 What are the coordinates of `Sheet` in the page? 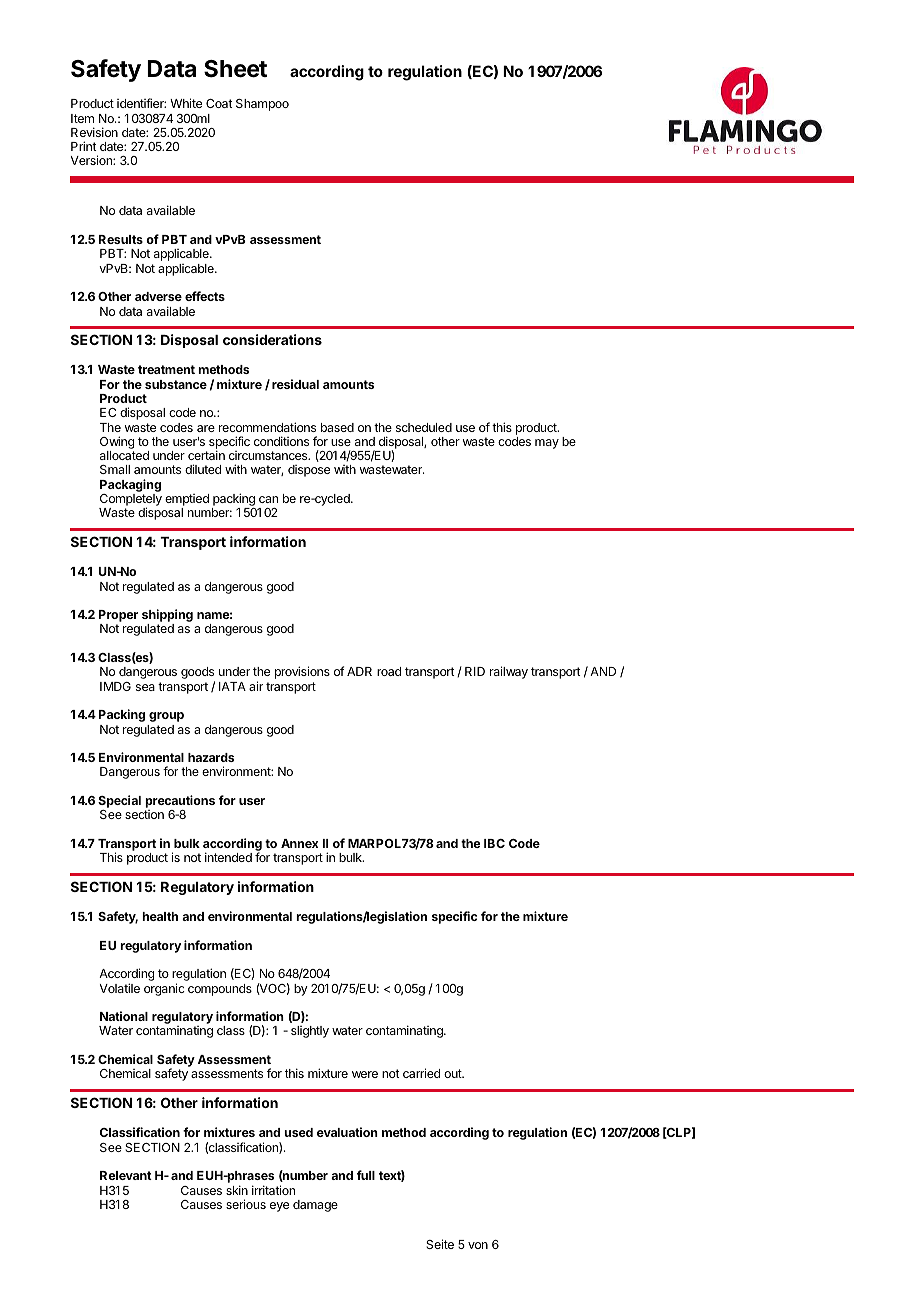 It's located at (235, 69).
